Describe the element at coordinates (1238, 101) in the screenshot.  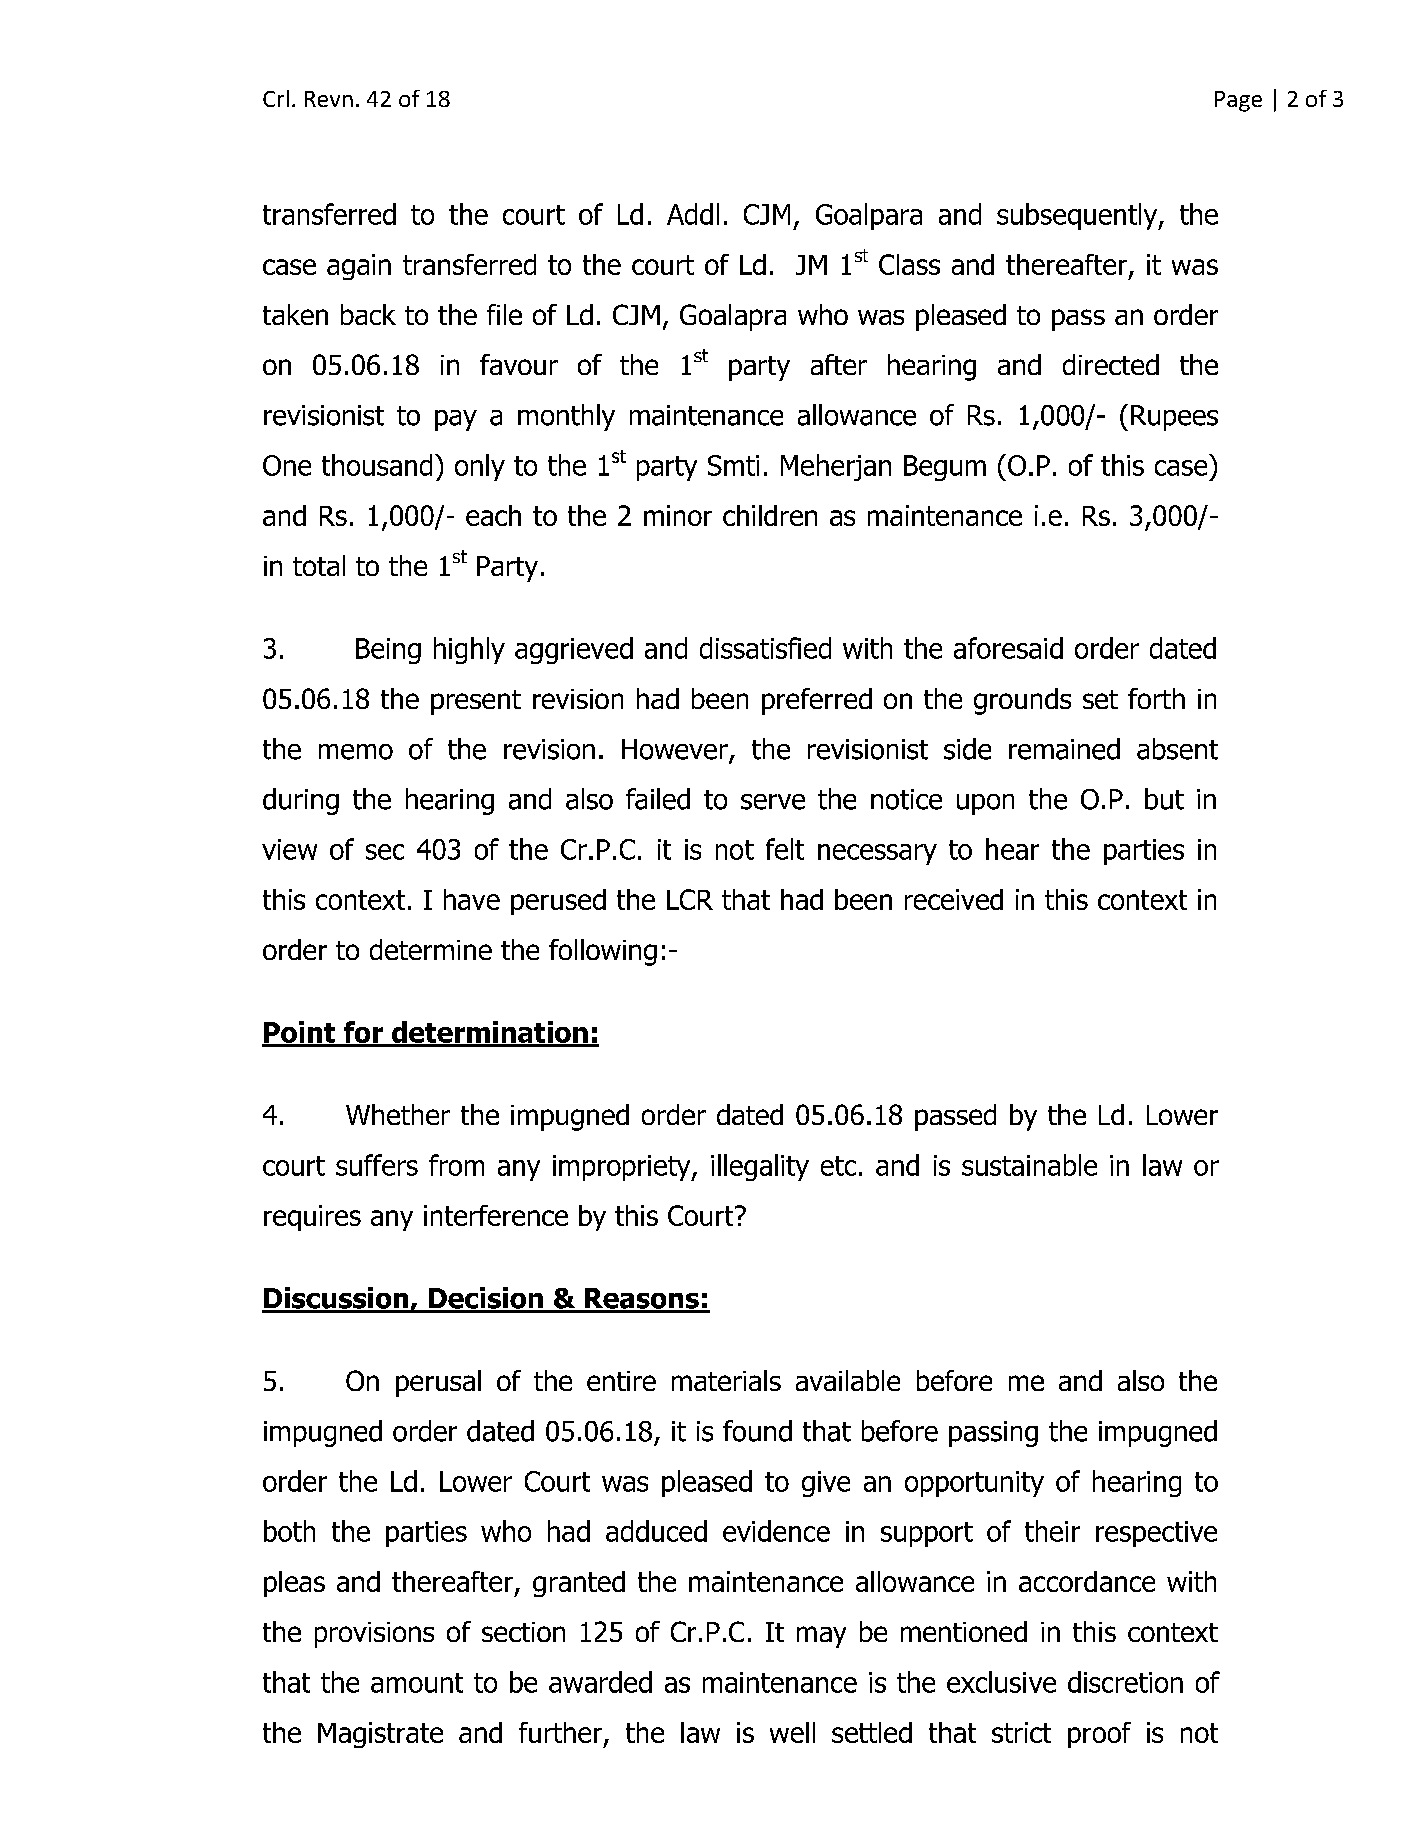
I see `Page` at that location.
